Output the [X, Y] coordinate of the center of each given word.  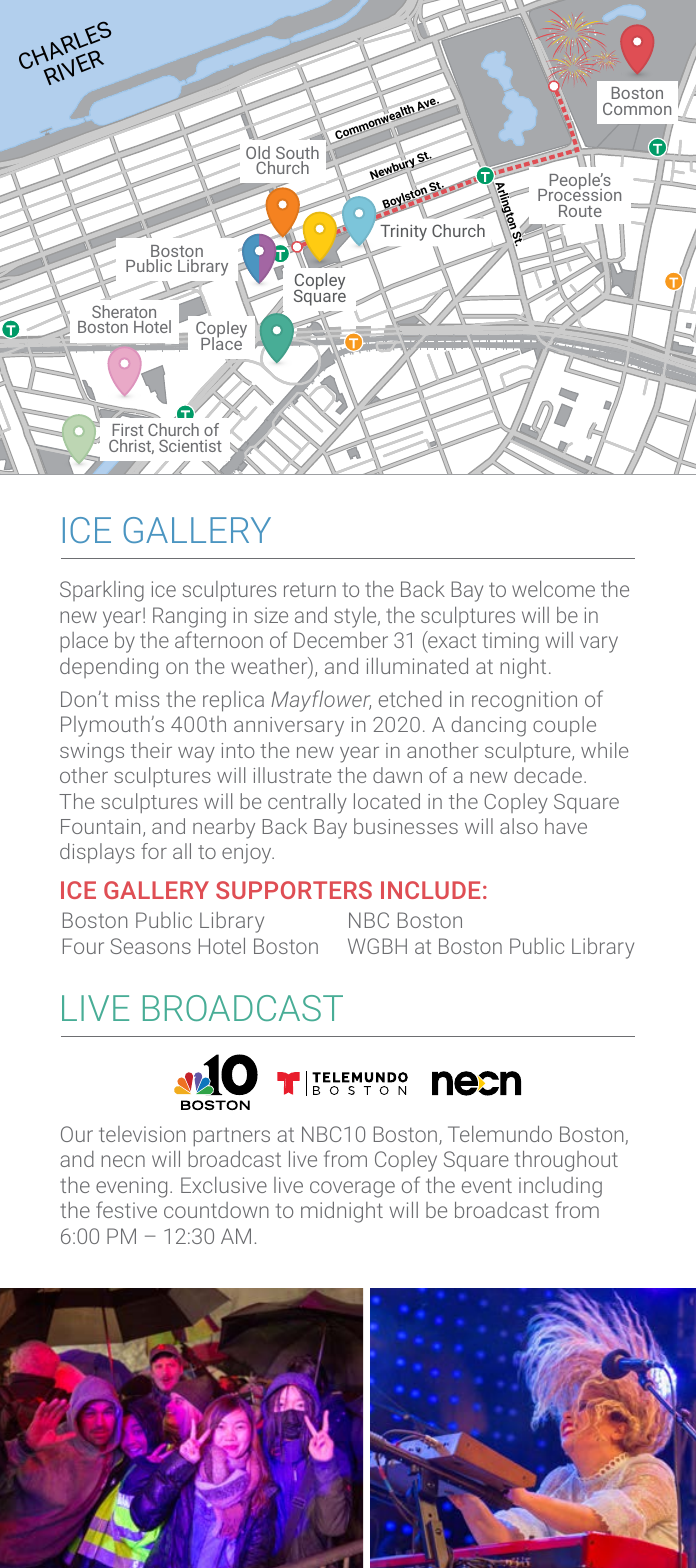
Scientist [190, 445]
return [310, 590]
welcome [553, 589]
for [154, 851]
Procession [579, 194]
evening [131, 1187]
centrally [307, 803]
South [297, 154]
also [519, 826]
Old [258, 154]
